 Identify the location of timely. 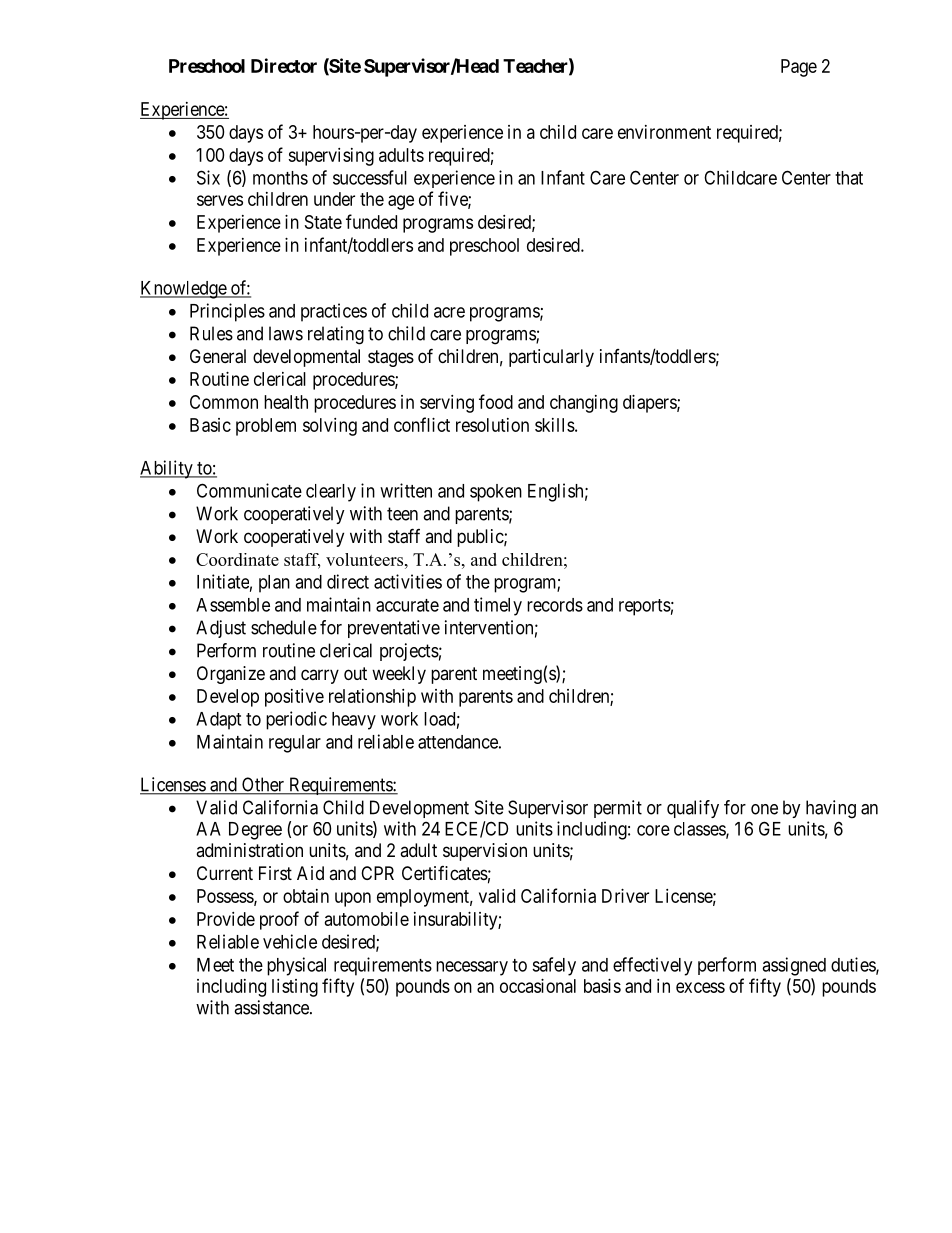
(498, 606).
